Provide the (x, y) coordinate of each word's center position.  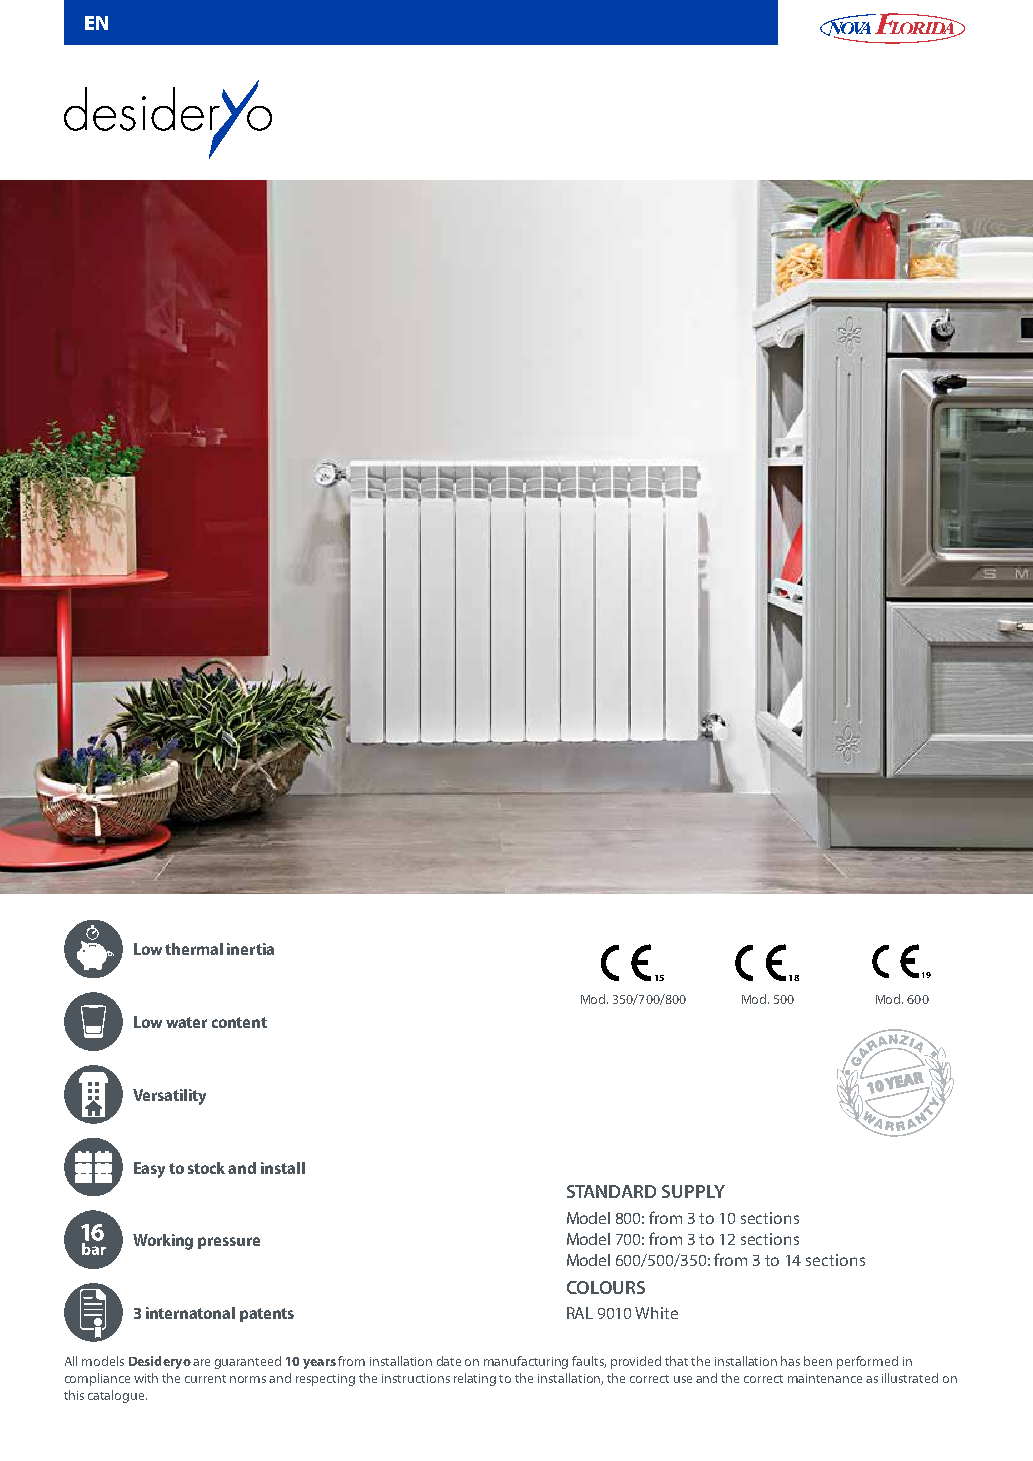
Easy (149, 1170)
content (239, 1022)
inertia (250, 949)
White (656, 1313)
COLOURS (606, 1287)
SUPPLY (693, 1191)
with (146, 1378)
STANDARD (611, 1191)
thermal (194, 949)
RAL (580, 1313)
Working (163, 1242)
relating (475, 1379)
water (186, 1022)
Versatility (169, 1097)
